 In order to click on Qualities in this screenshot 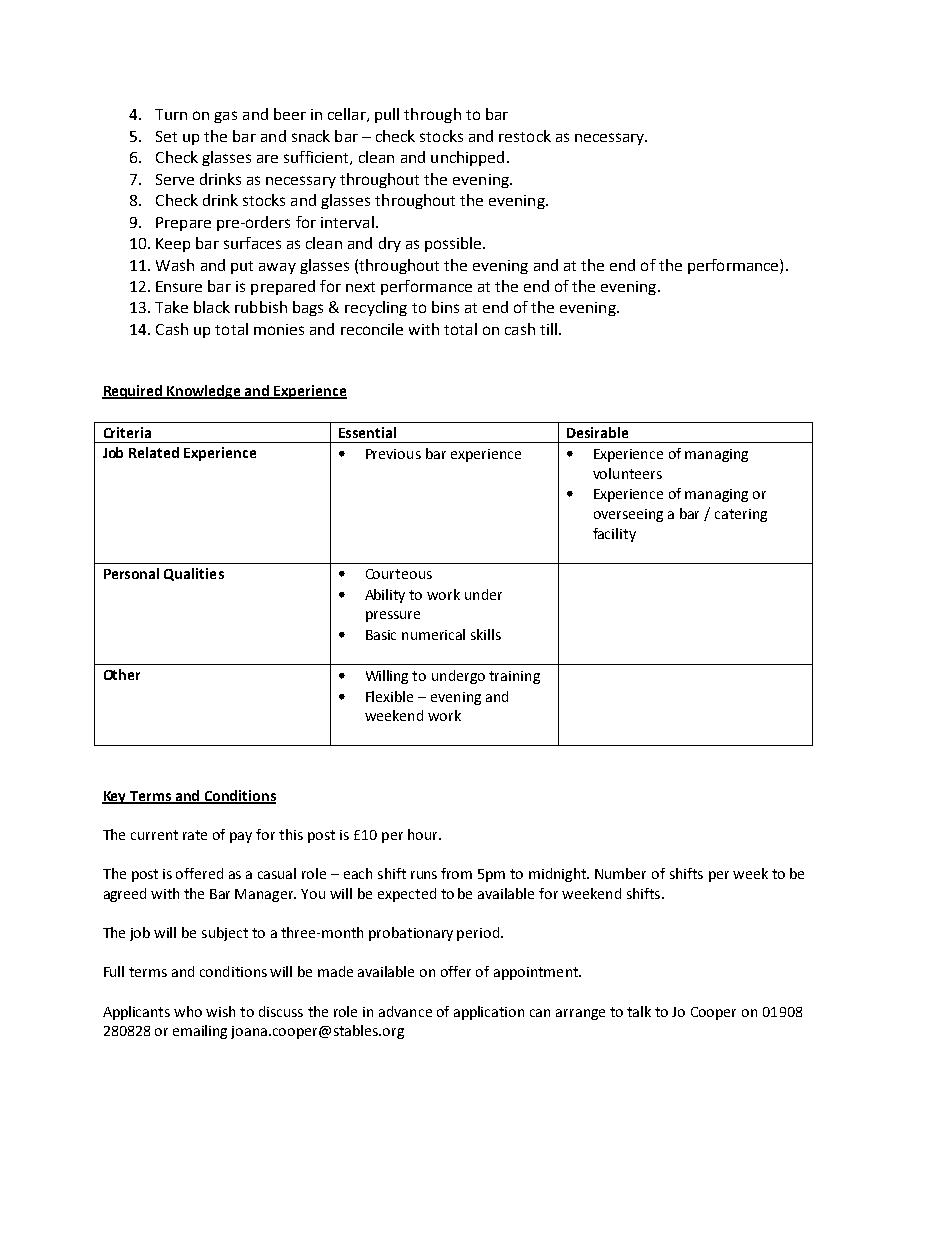, I will do `click(194, 574)`.
